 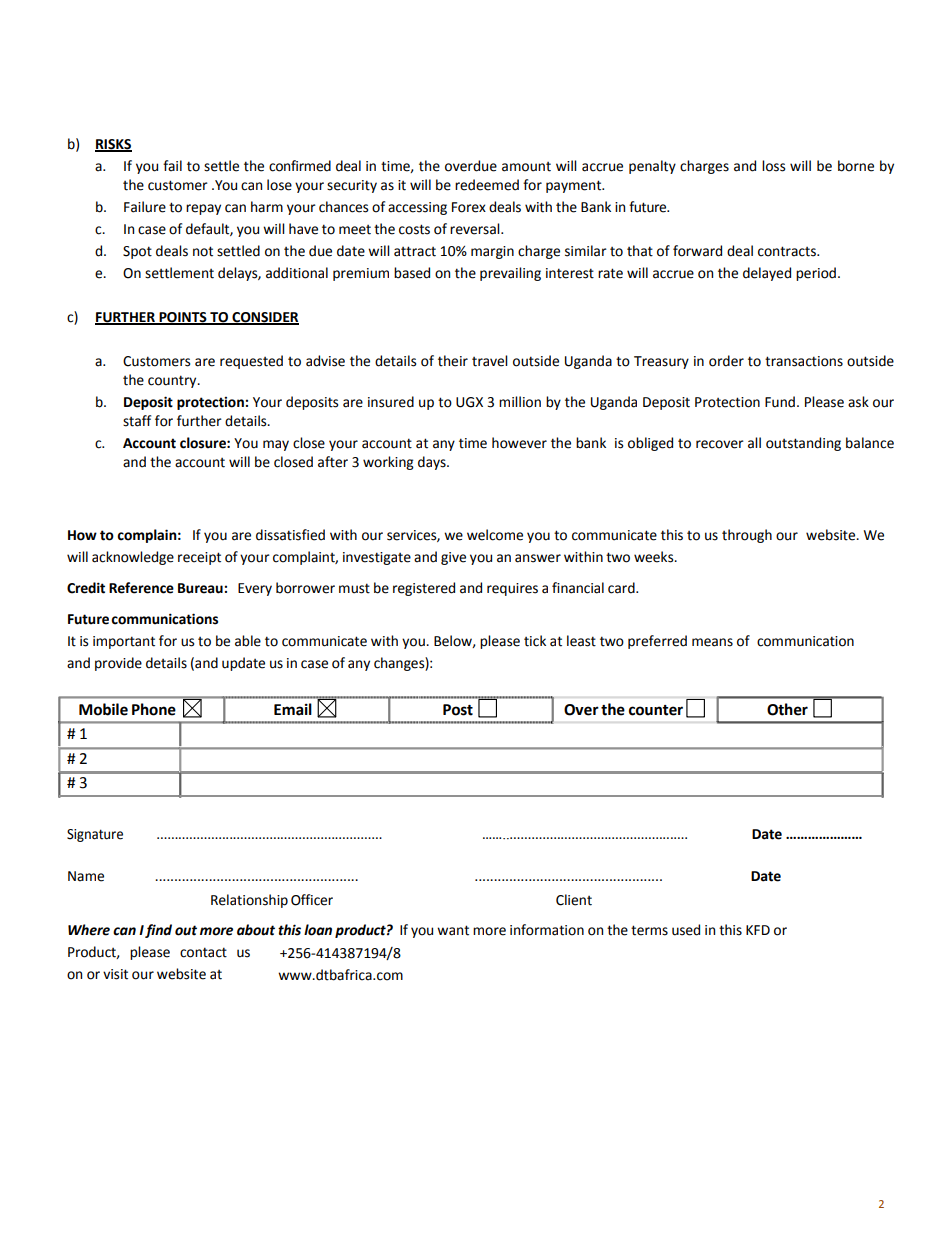 What do you see at coordinates (804, 361) in the screenshot?
I see `transactions` at bounding box center [804, 361].
